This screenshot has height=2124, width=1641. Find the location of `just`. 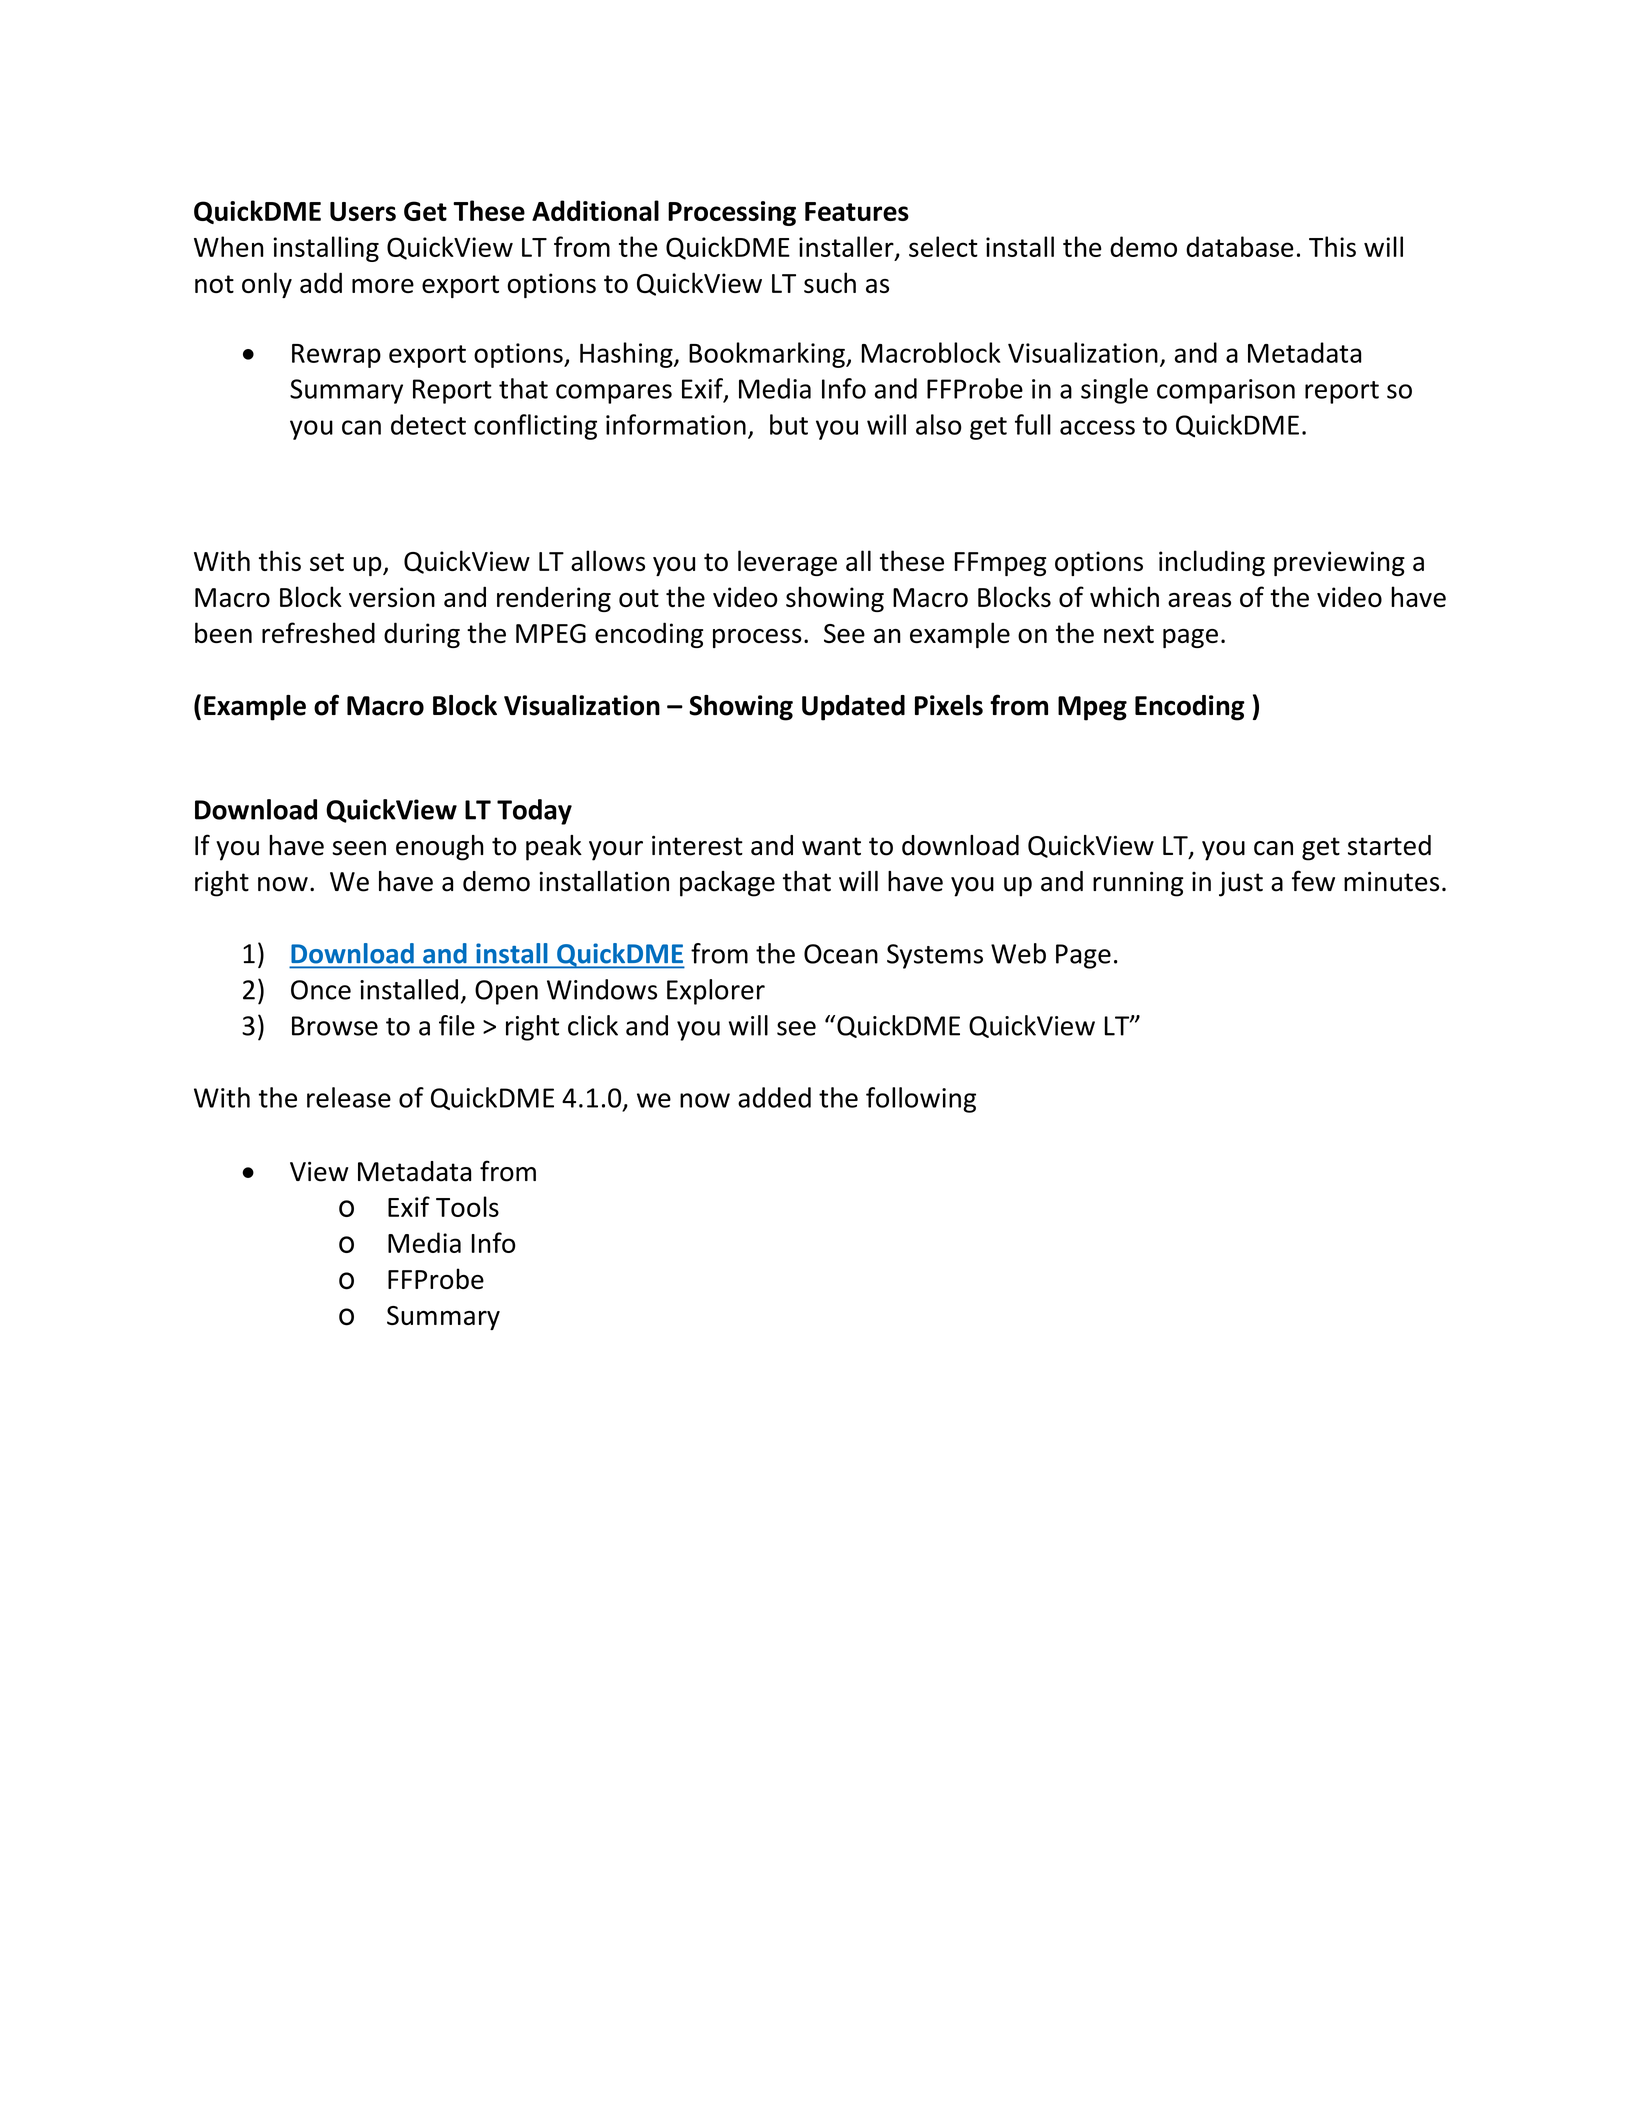

just is located at coordinates (1241, 884).
